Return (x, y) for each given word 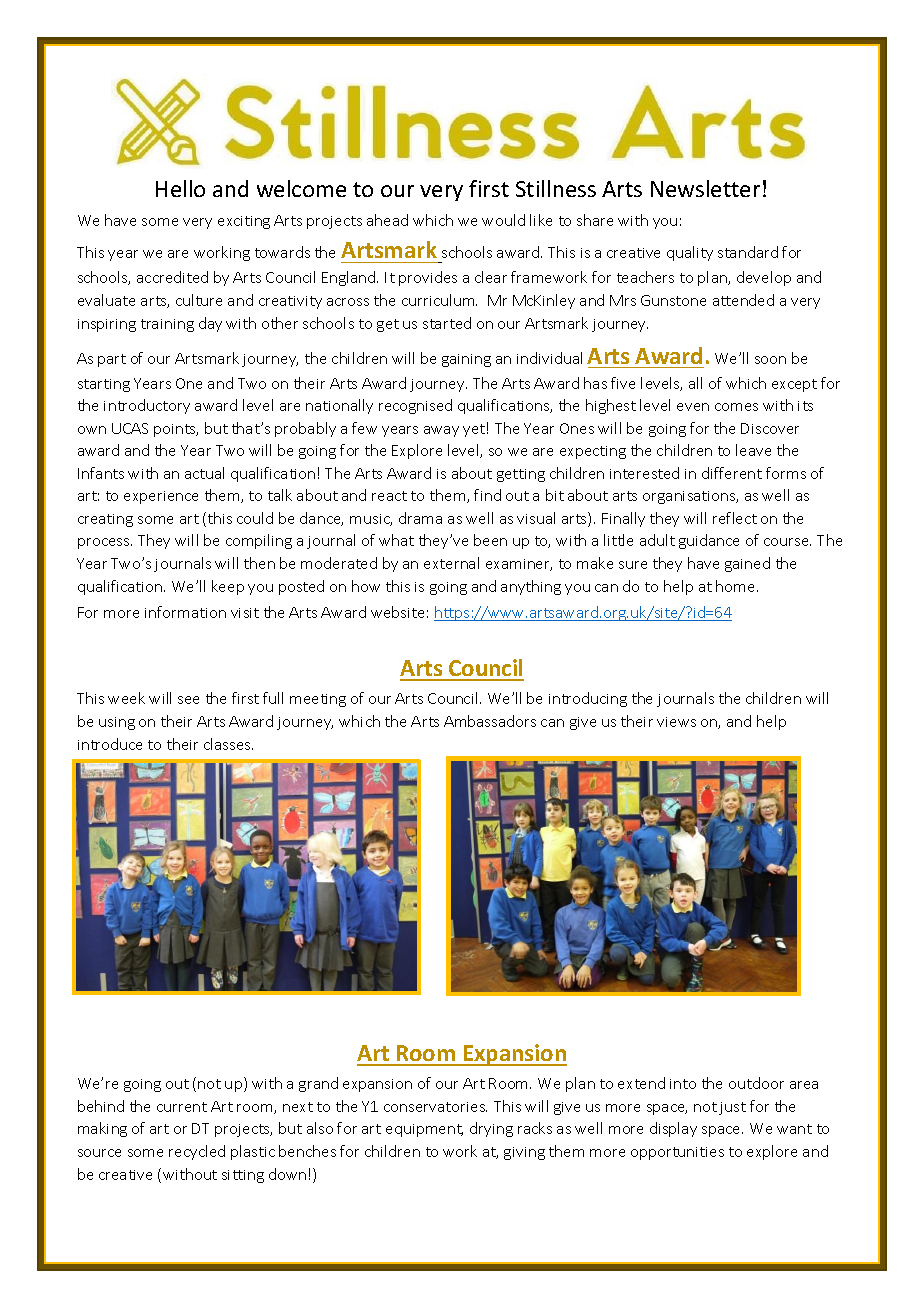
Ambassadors (490, 721)
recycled (197, 1152)
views (676, 722)
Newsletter (705, 188)
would (503, 220)
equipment (424, 1130)
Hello (180, 188)
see (188, 700)
